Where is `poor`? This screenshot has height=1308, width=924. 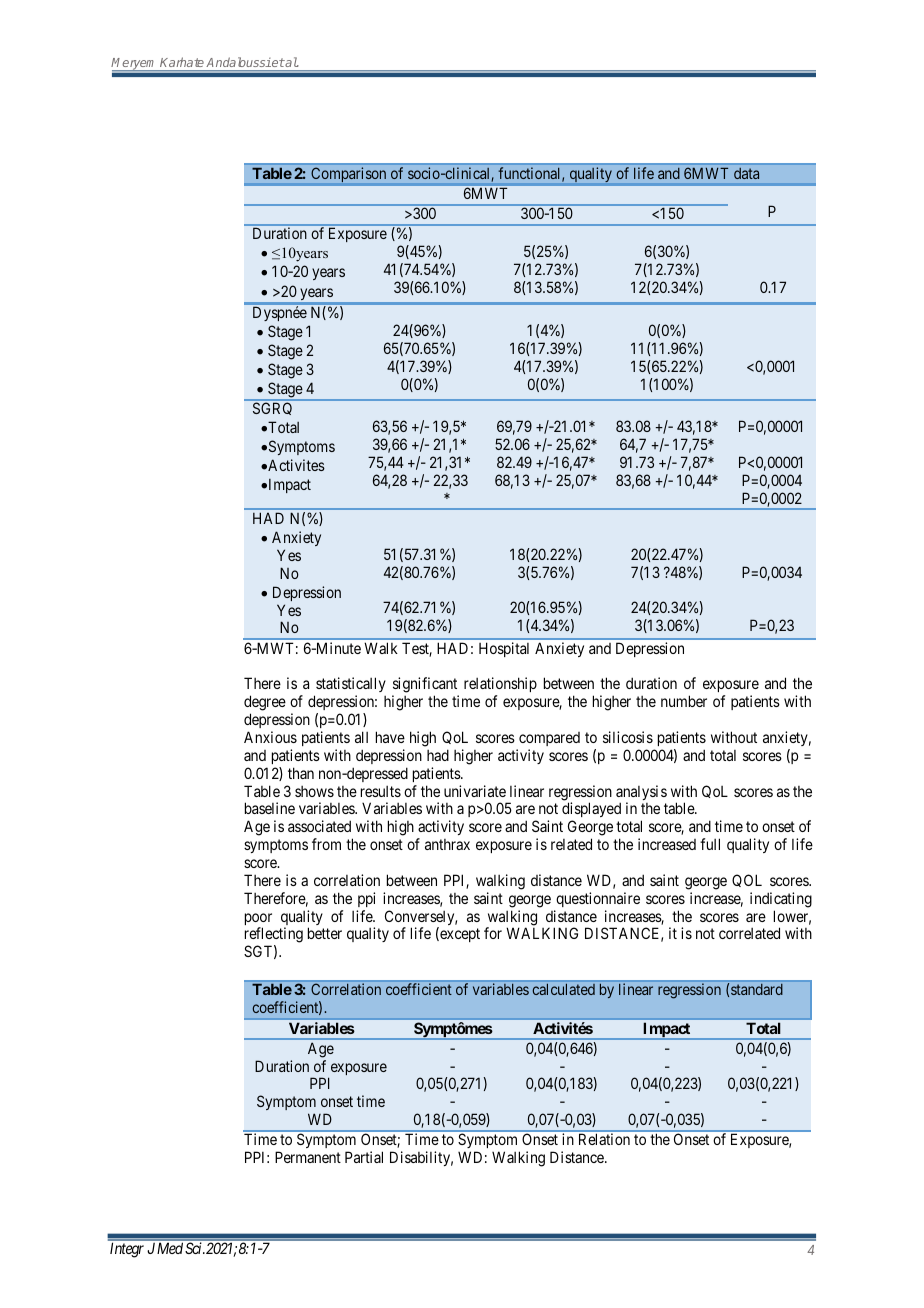 poor is located at coordinates (258, 920).
